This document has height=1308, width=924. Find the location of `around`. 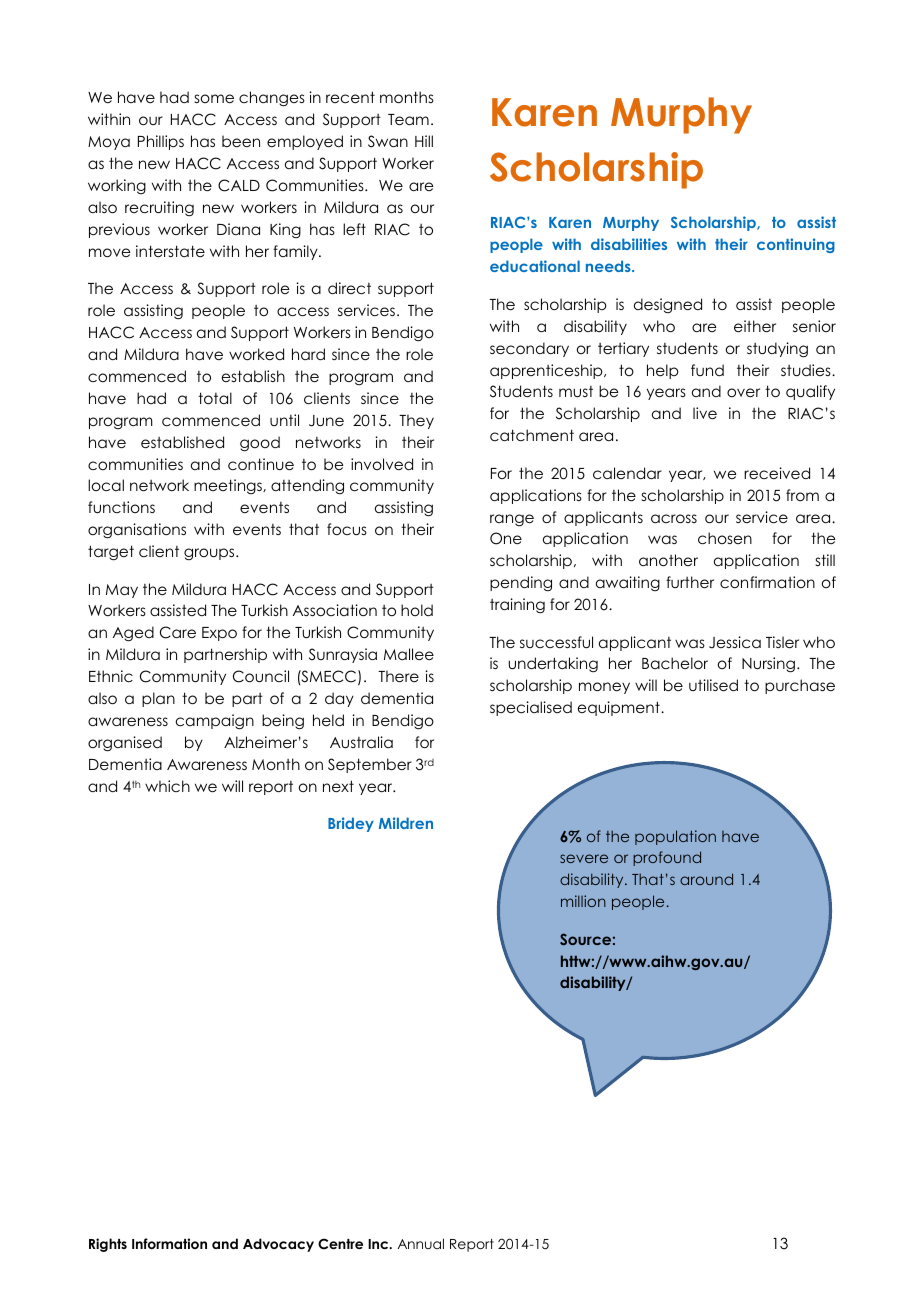

around is located at coordinates (706, 879).
